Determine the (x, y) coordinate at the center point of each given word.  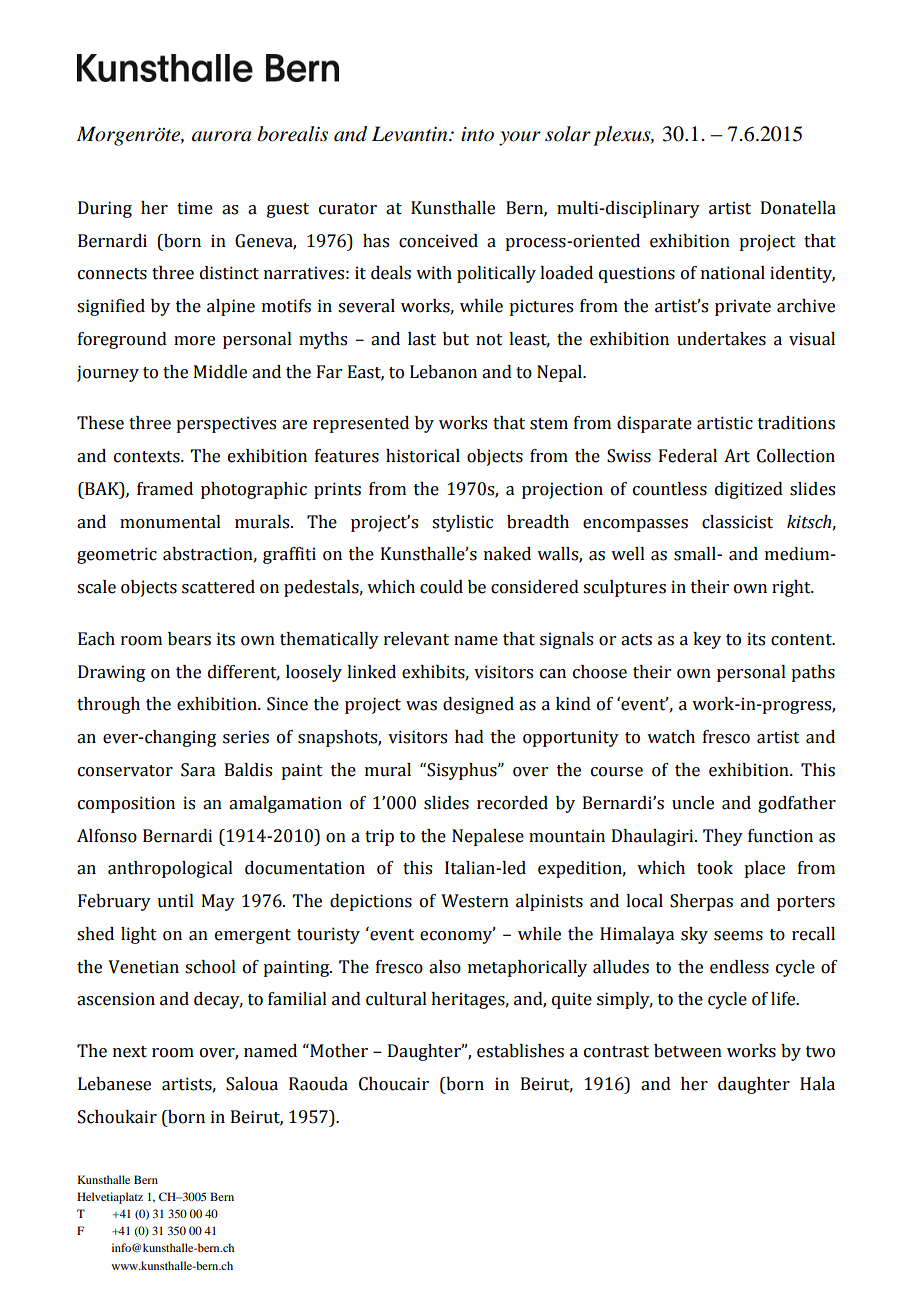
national (733, 273)
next (130, 1052)
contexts (148, 457)
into (477, 134)
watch (671, 737)
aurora (221, 136)
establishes (520, 1051)
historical (423, 456)
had (469, 737)
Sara (198, 770)
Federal (688, 456)
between (688, 1051)
